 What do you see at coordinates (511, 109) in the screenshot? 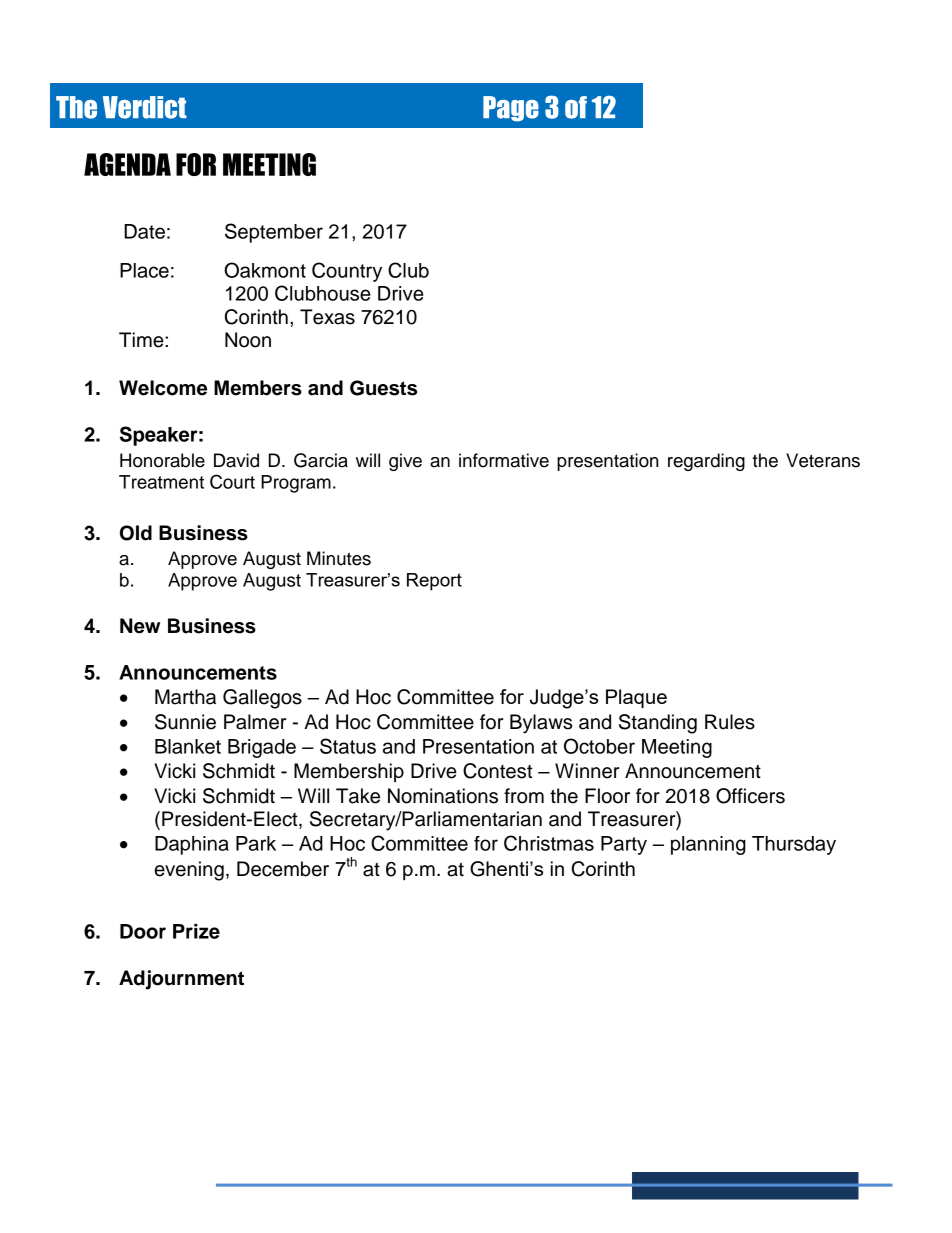
I see `Page` at bounding box center [511, 109].
